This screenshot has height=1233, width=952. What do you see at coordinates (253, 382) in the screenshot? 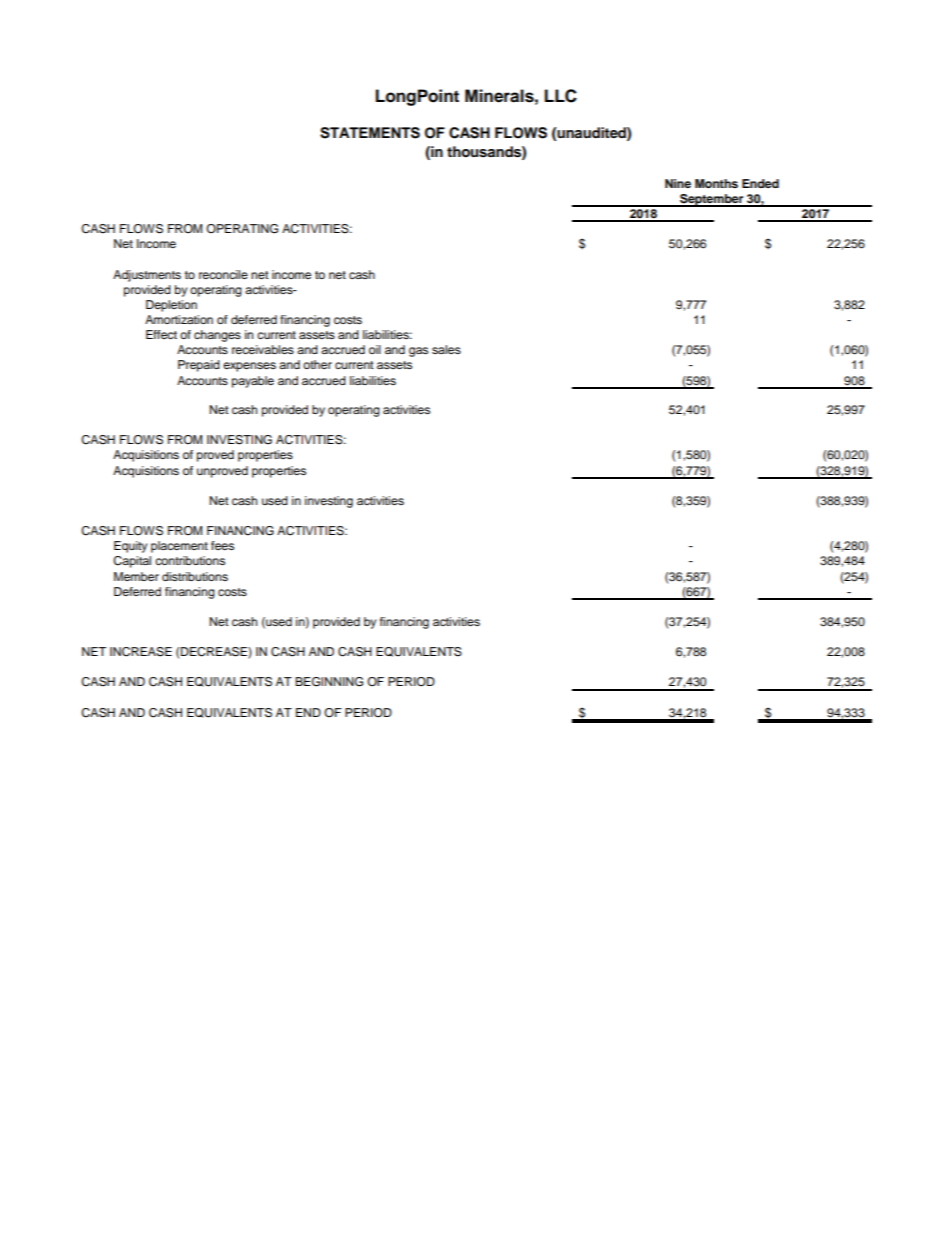
I see `payable` at bounding box center [253, 382].
